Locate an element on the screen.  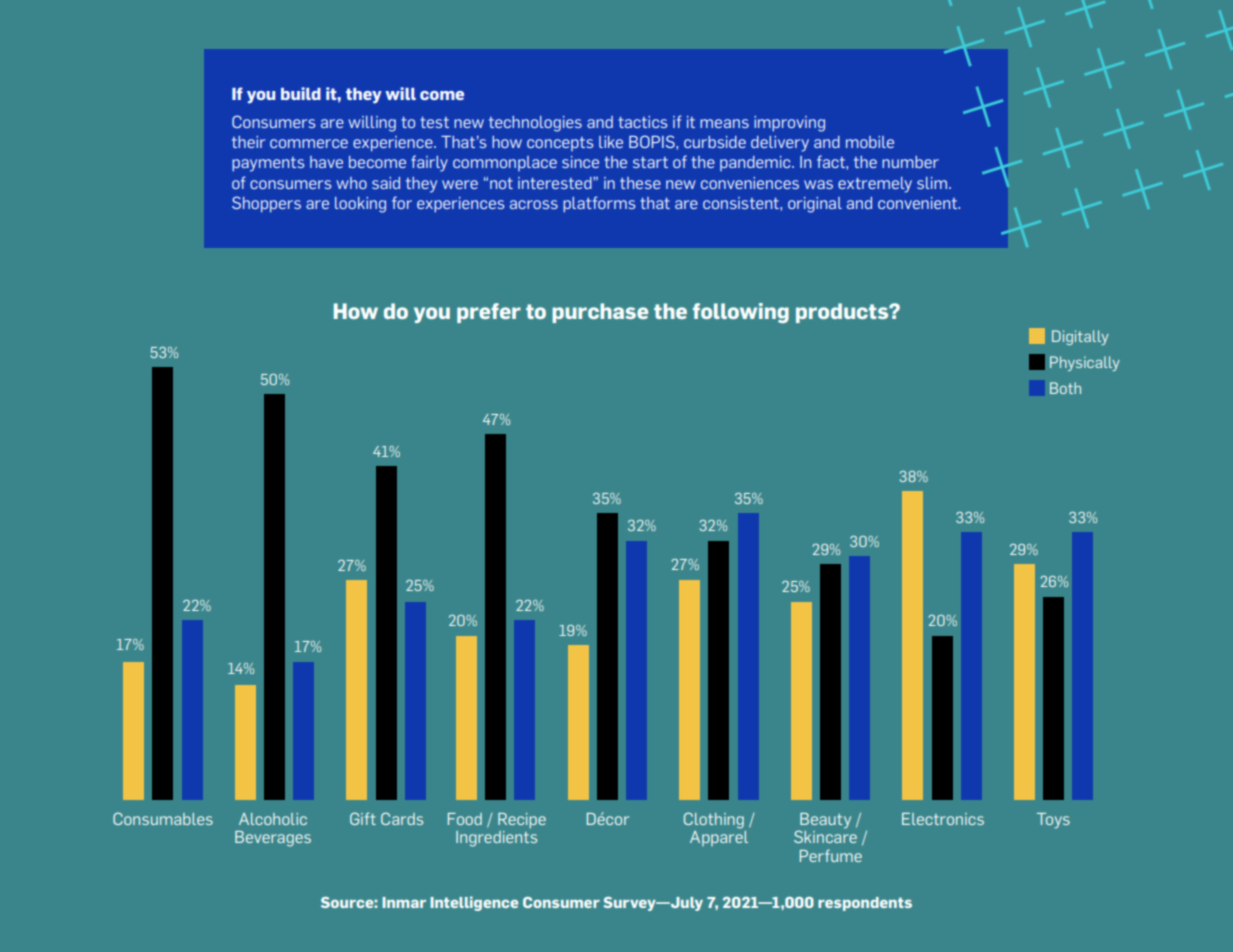
tactics is located at coordinates (643, 122).
